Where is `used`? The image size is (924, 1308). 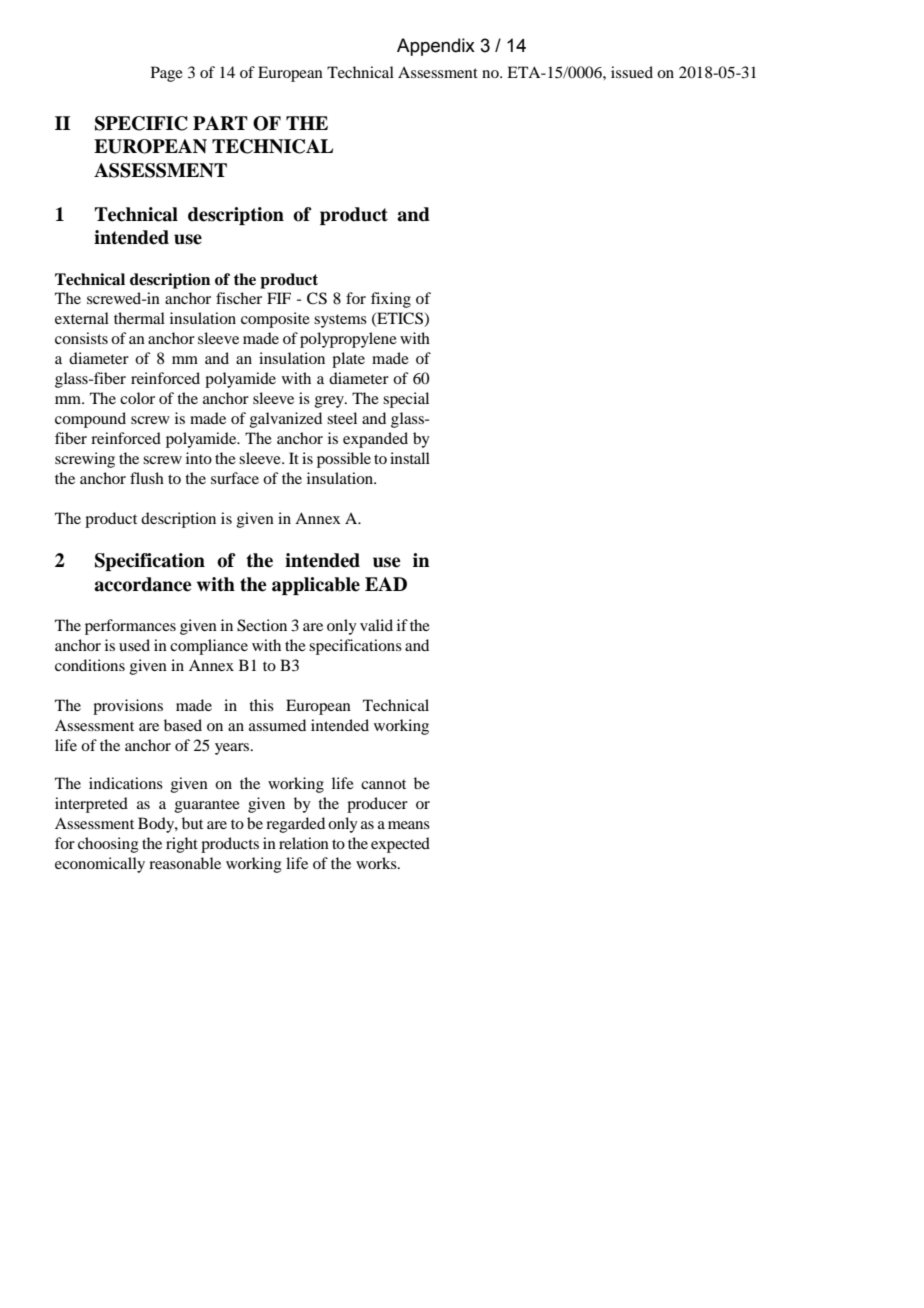
used is located at coordinates (134, 645).
